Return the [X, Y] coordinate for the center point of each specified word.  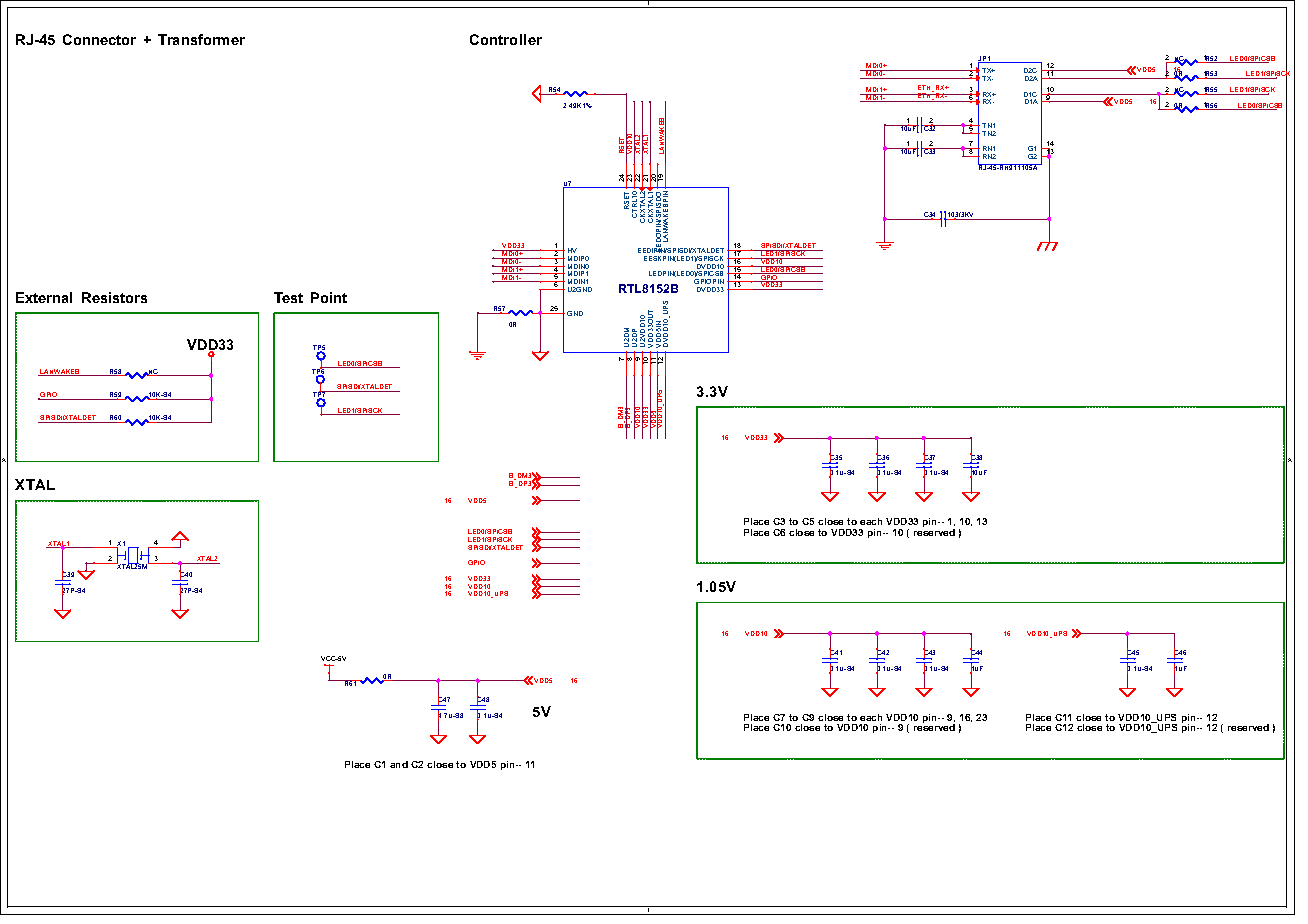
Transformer [201, 39]
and [399, 764]
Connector [99, 39]
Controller [506, 39]
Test [288, 297]
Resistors [114, 297]
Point [329, 297]
